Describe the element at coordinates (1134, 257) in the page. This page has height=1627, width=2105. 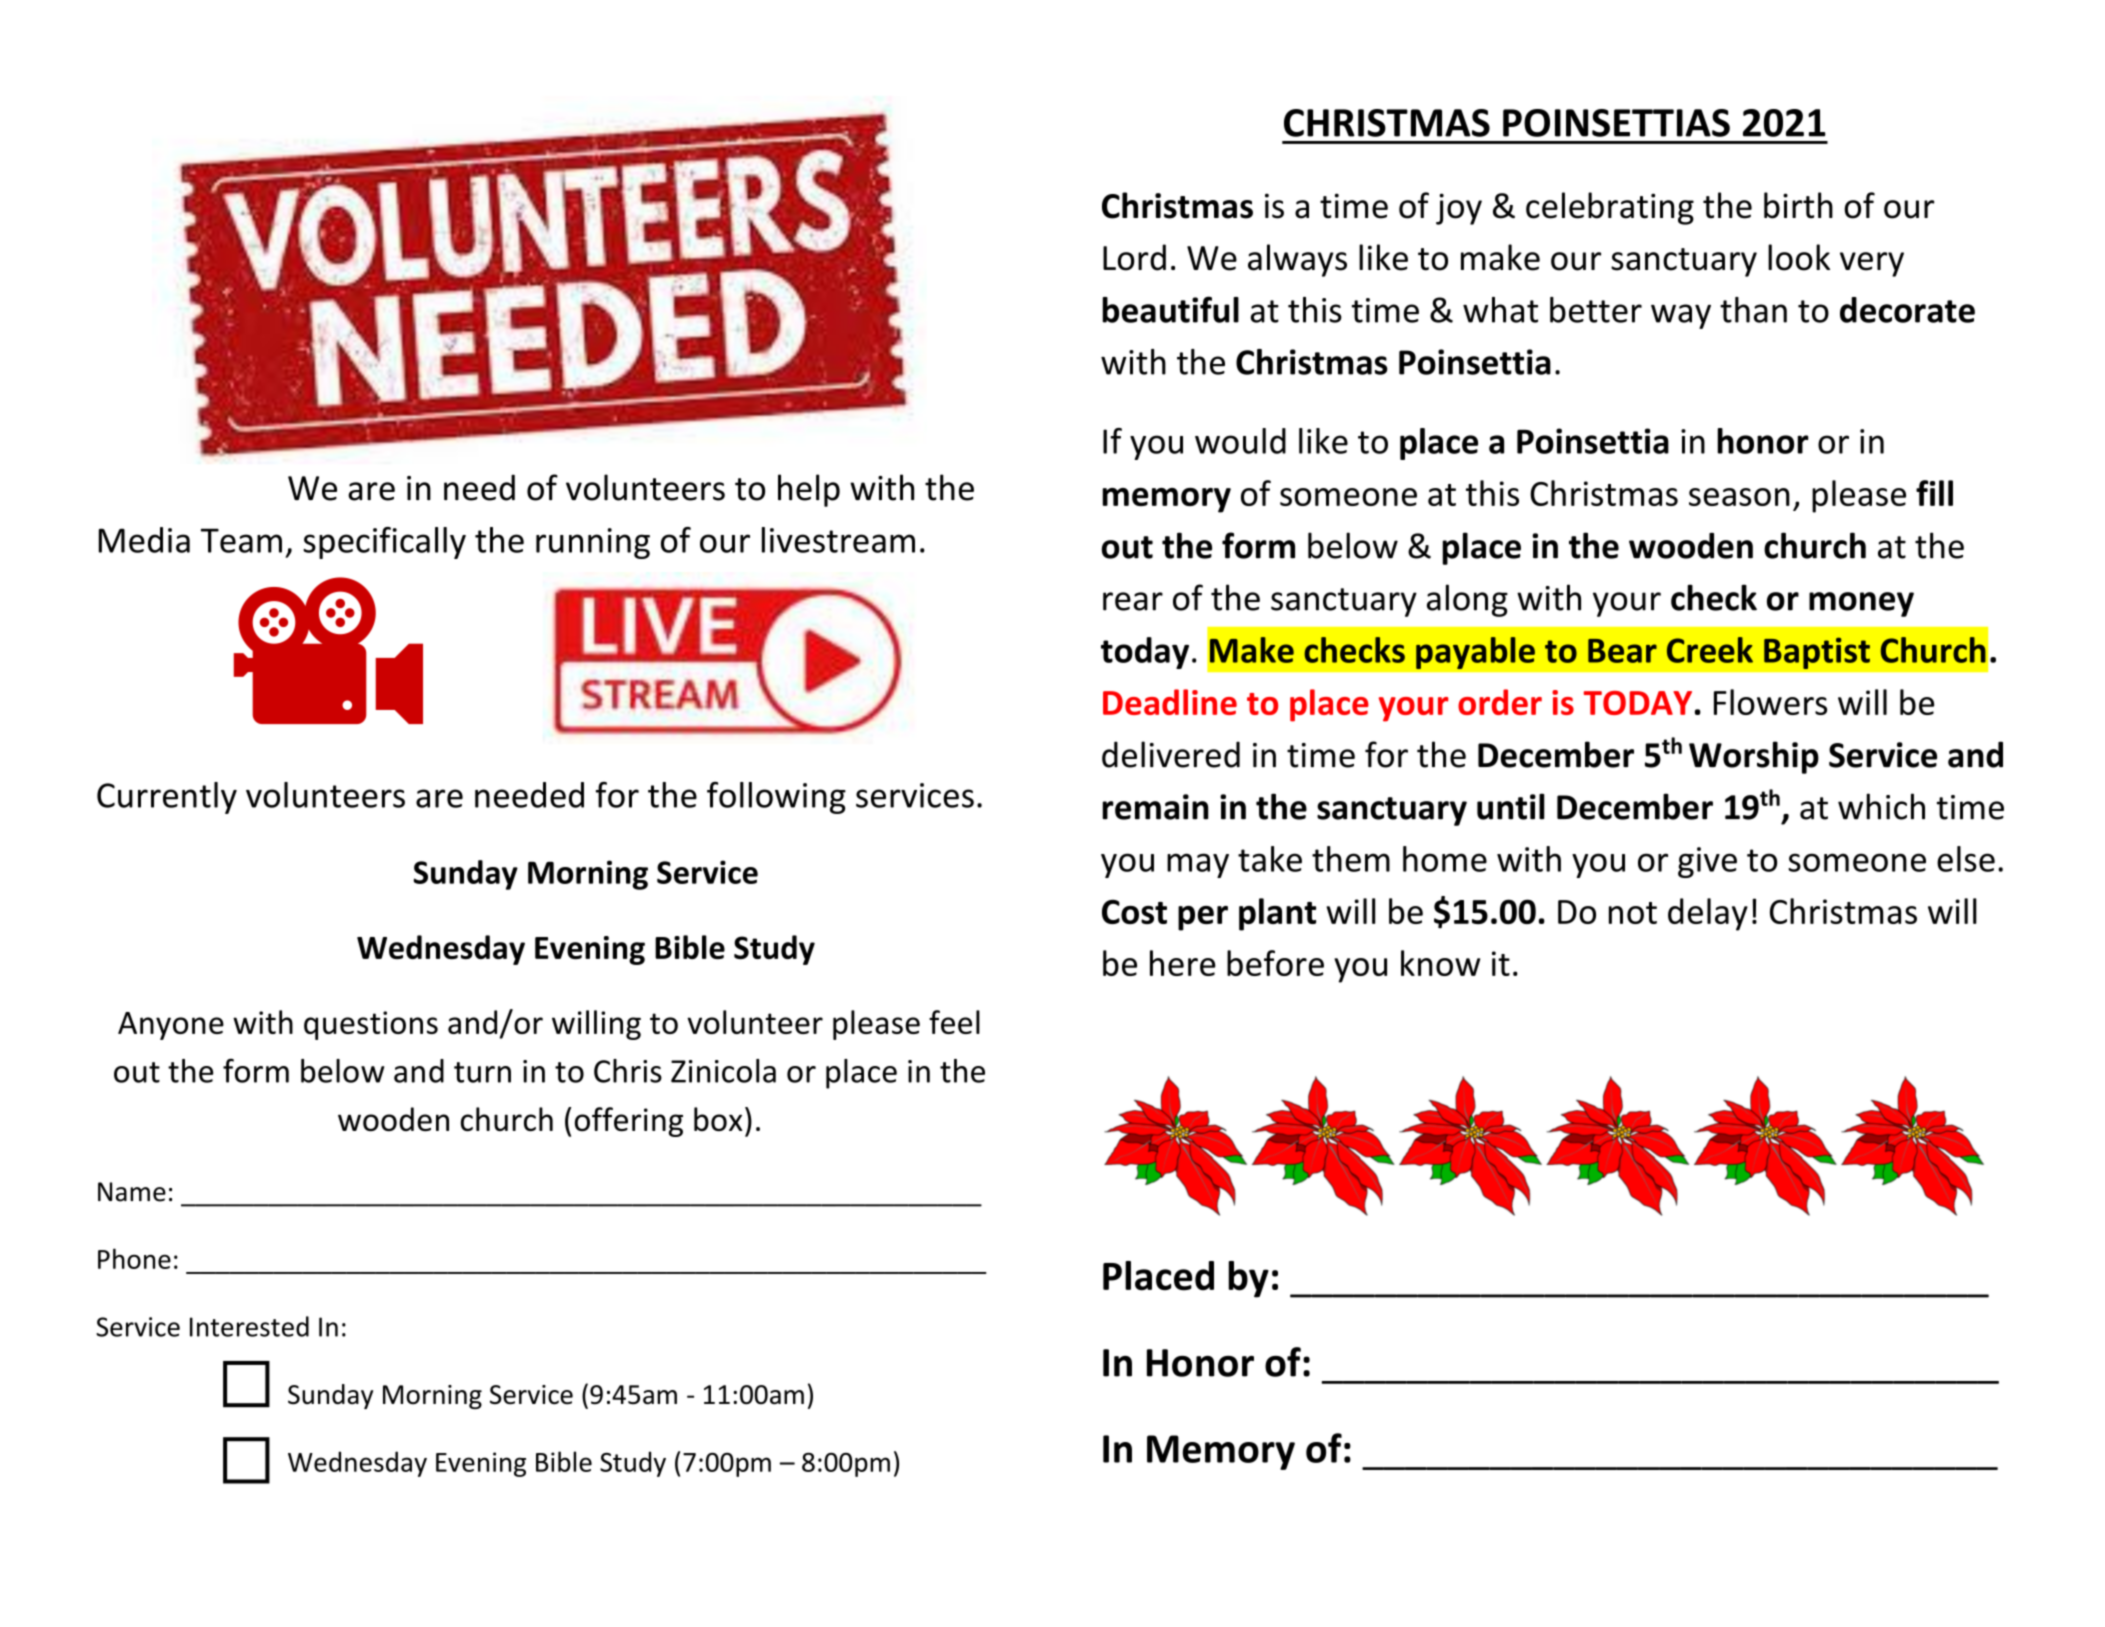
I see `Lord` at that location.
